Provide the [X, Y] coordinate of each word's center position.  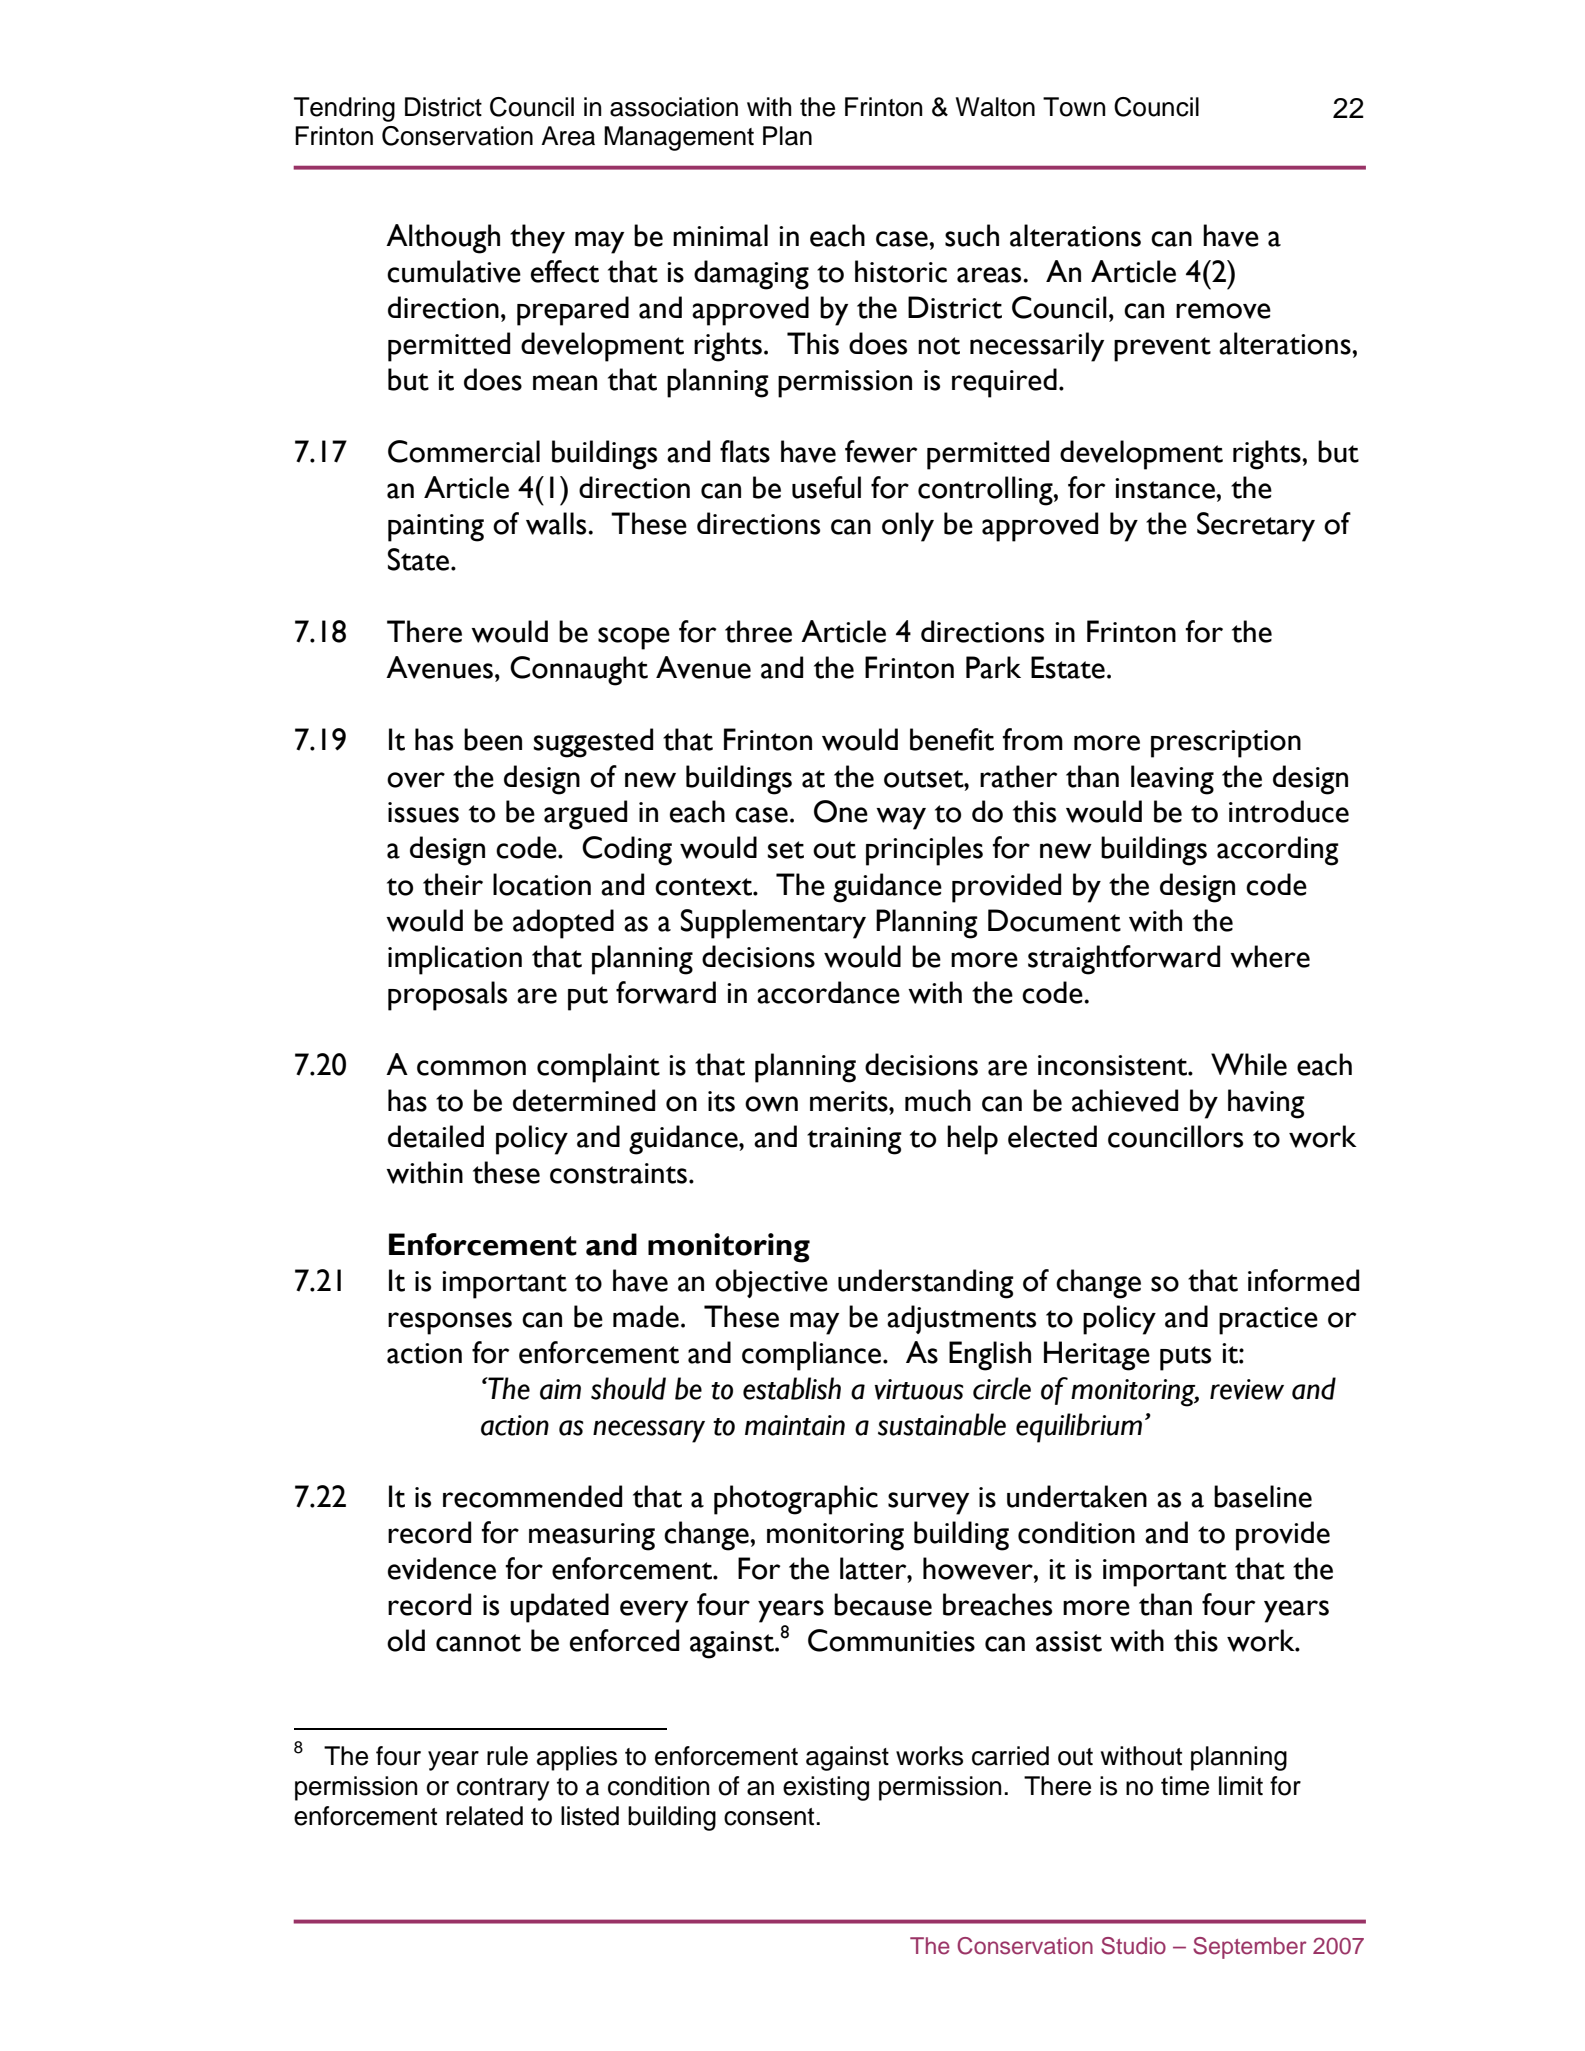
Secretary [1256, 527]
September [1250, 1948]
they [537, 239]
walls [557, 523]
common [471, 1068]
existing [826, 1788]
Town [1074, 107]
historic [901, 271]
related [484, 1816]
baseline [1263, 1496]
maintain [795, 1425]
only [908, 527]
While [1249, 1064]
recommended [532, 1496]
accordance [828, 992]
